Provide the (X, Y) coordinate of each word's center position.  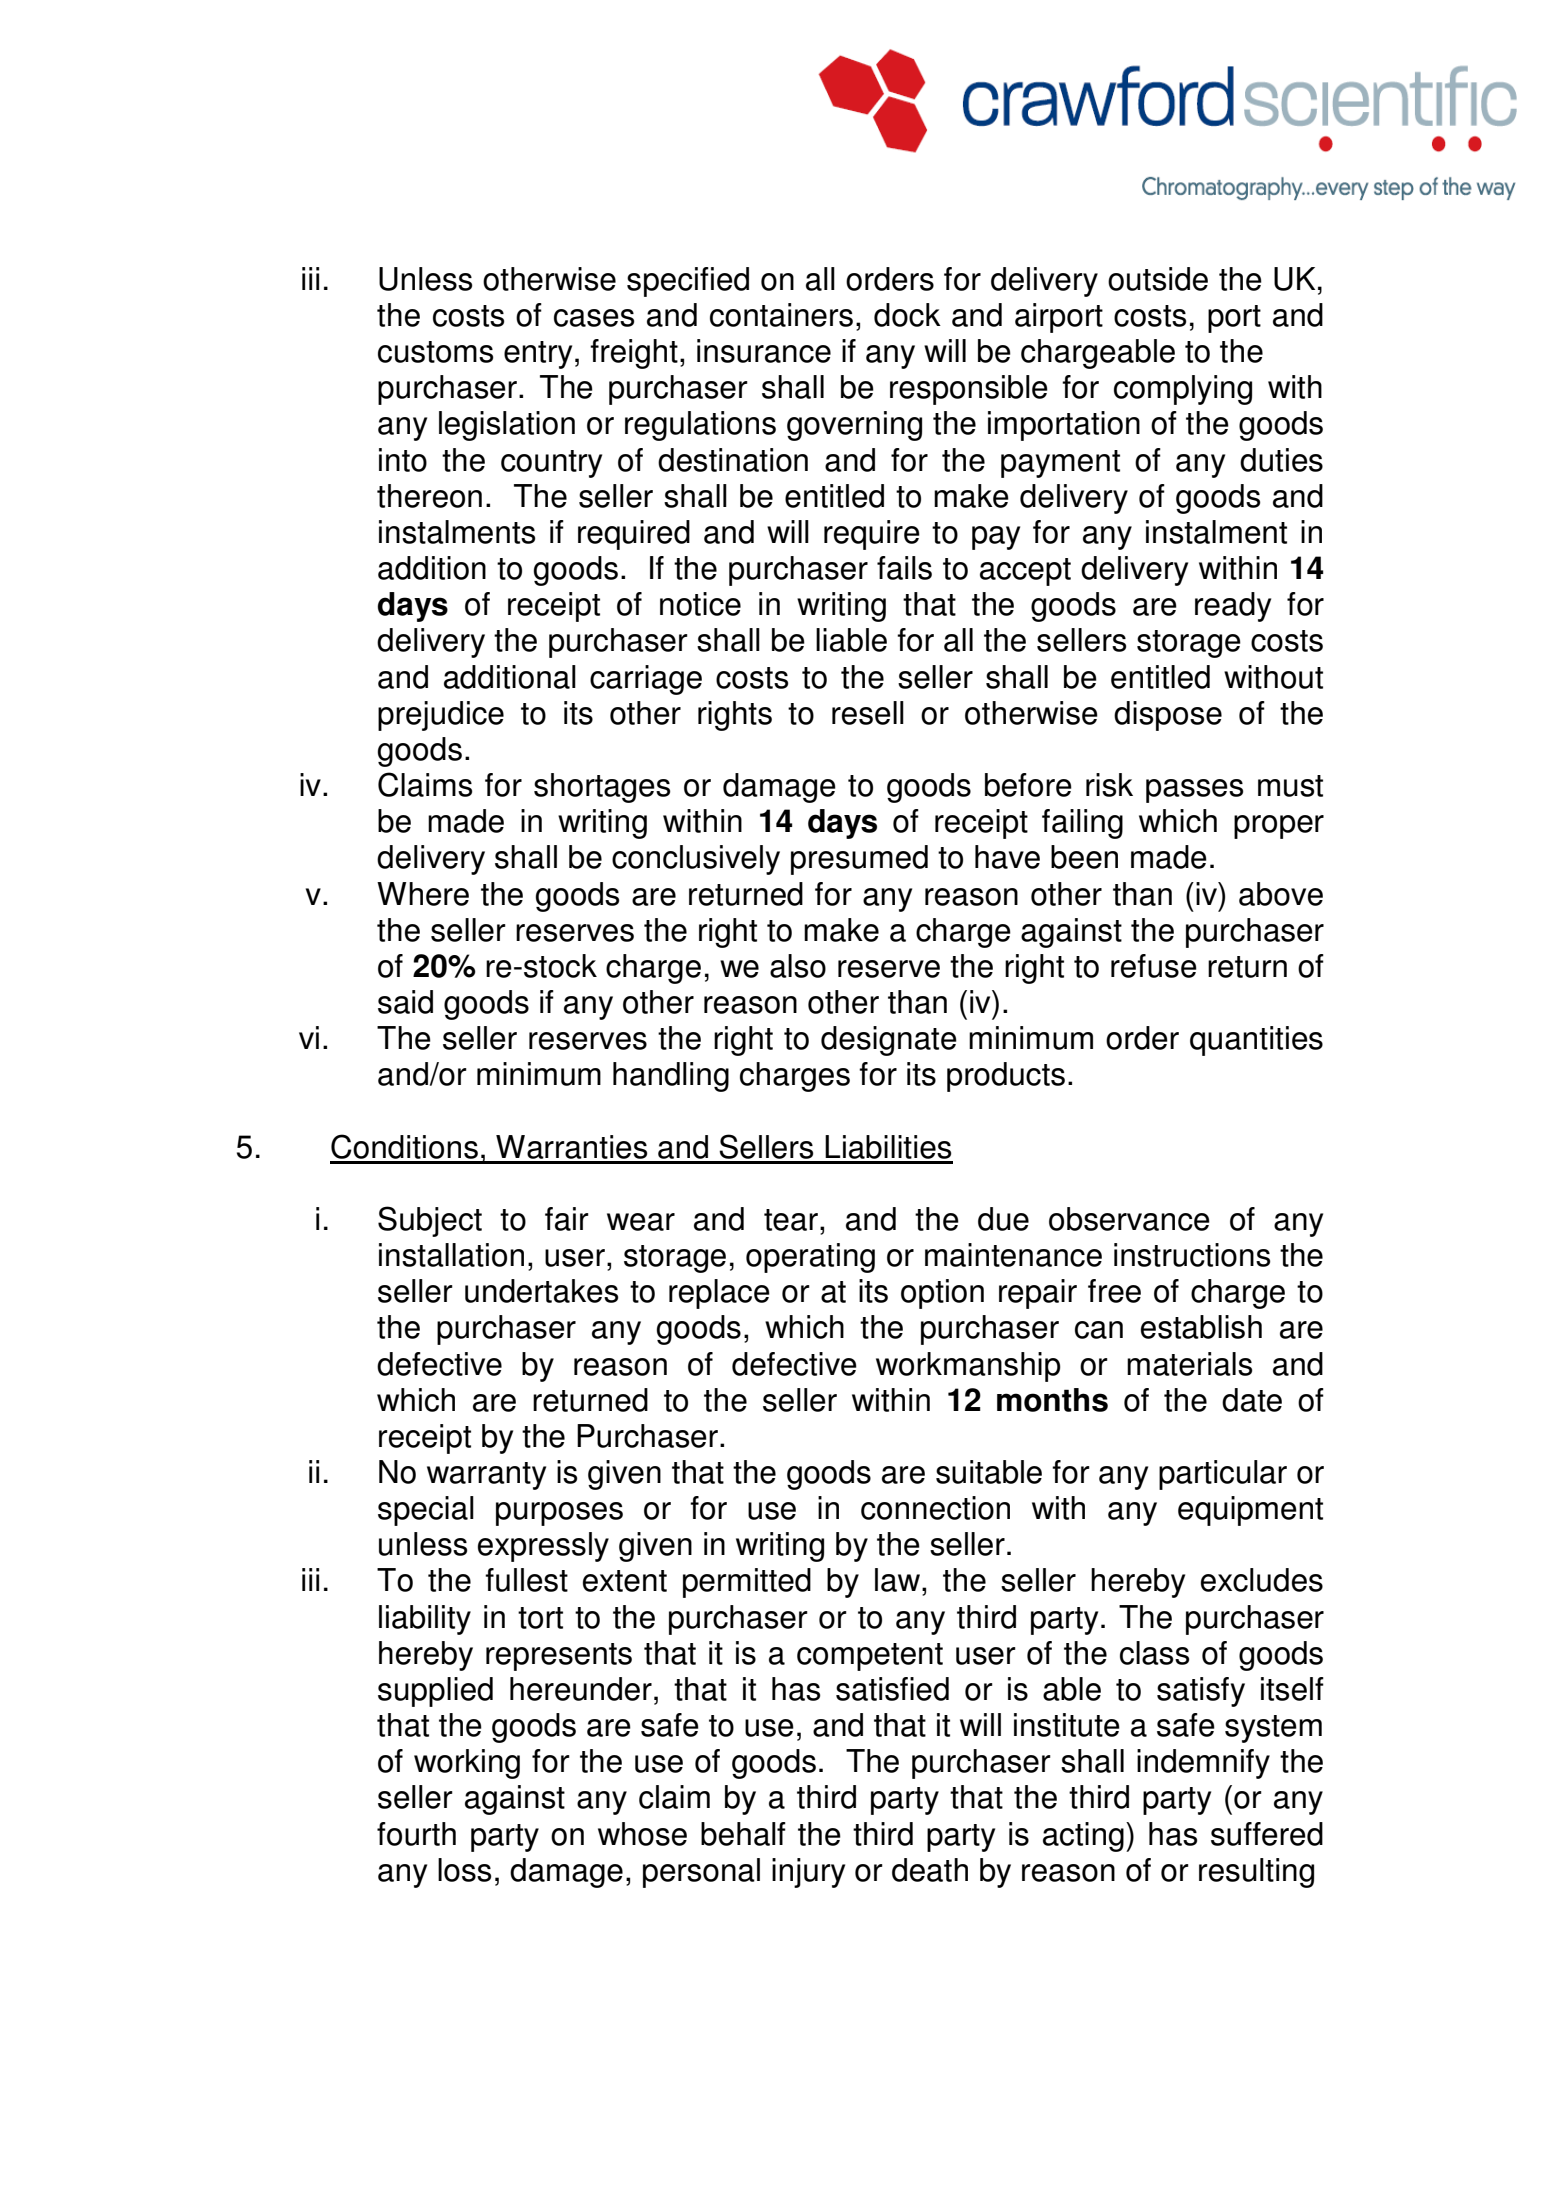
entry (538, 355)
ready (1233, 607)
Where (423, 894)
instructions (1192, 1255)
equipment (1250, 1511)
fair (567, 1219)
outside (1158, 279)
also (798, 966)
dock (907, 315)
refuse (1154, 966)
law (899, 1581)
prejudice (441, 716)
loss (464, 1870)
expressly (543, 1547)
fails (904, 568)
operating (810, 1258)
